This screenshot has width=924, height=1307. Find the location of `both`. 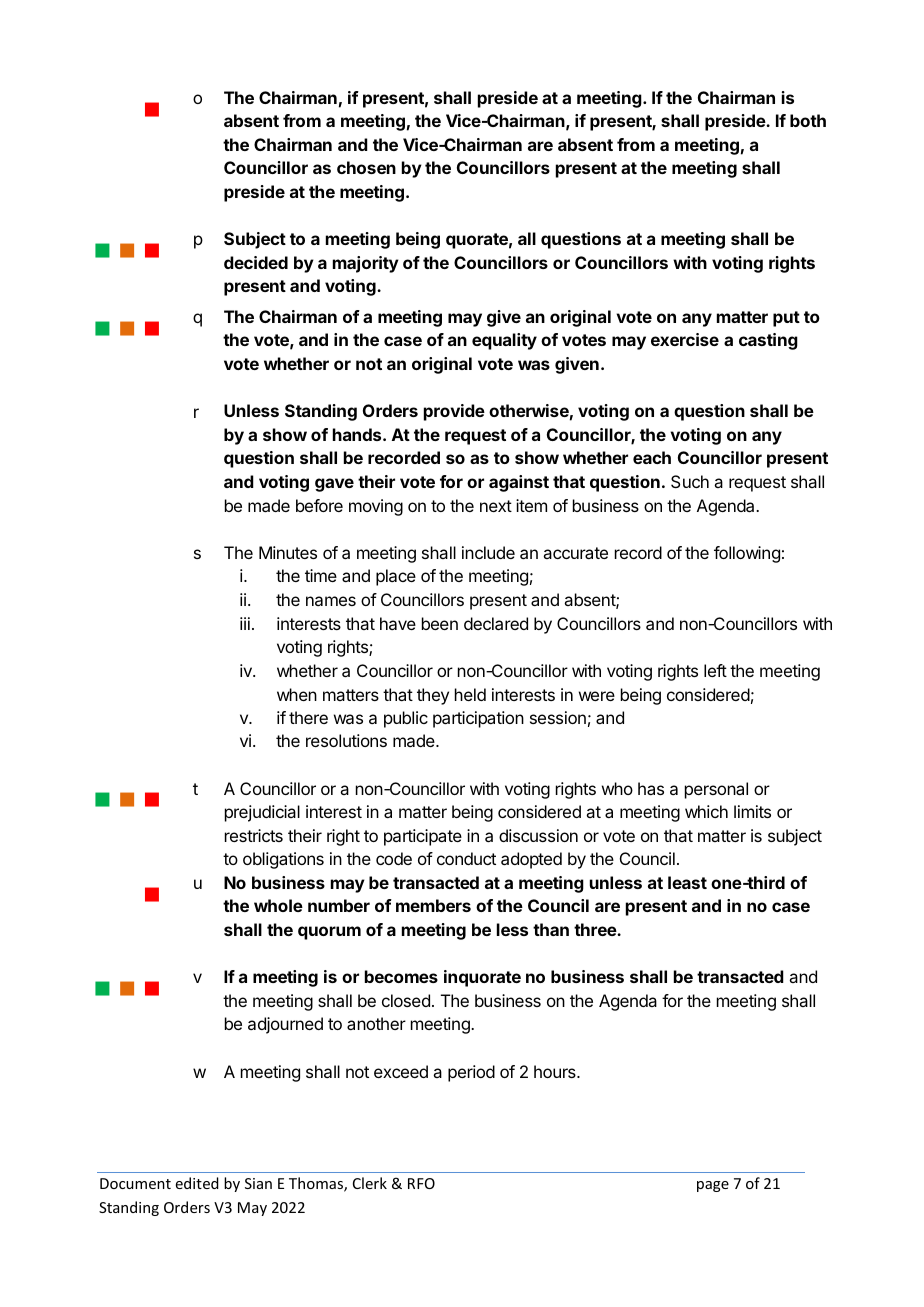

both is located at coordinates (808, 120).
